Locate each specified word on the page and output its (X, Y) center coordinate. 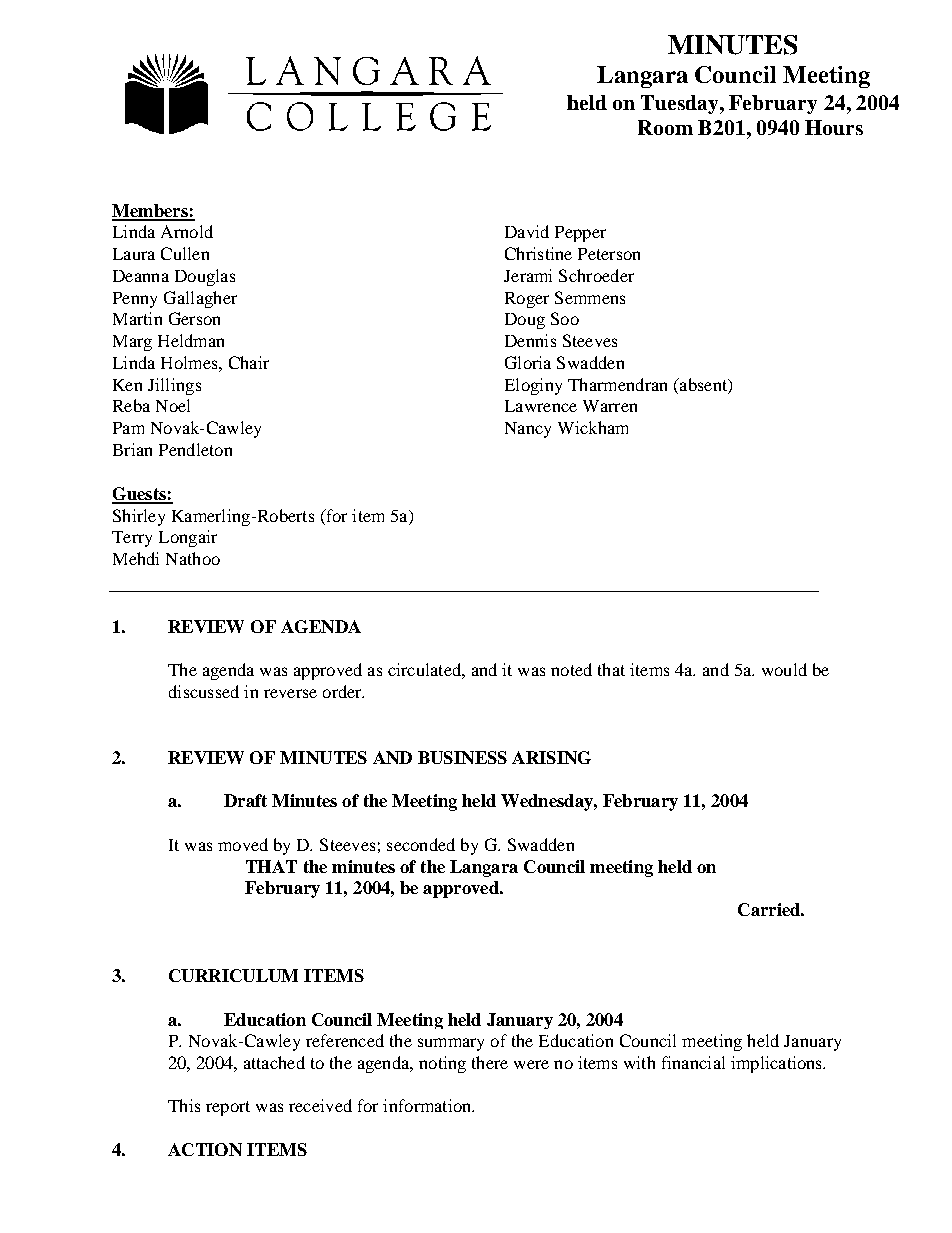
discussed (204, 691)
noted (571, 669)
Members (151, 212)
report (228, 1108)
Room (665, 127)
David (527, 231)
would (784, 669)
